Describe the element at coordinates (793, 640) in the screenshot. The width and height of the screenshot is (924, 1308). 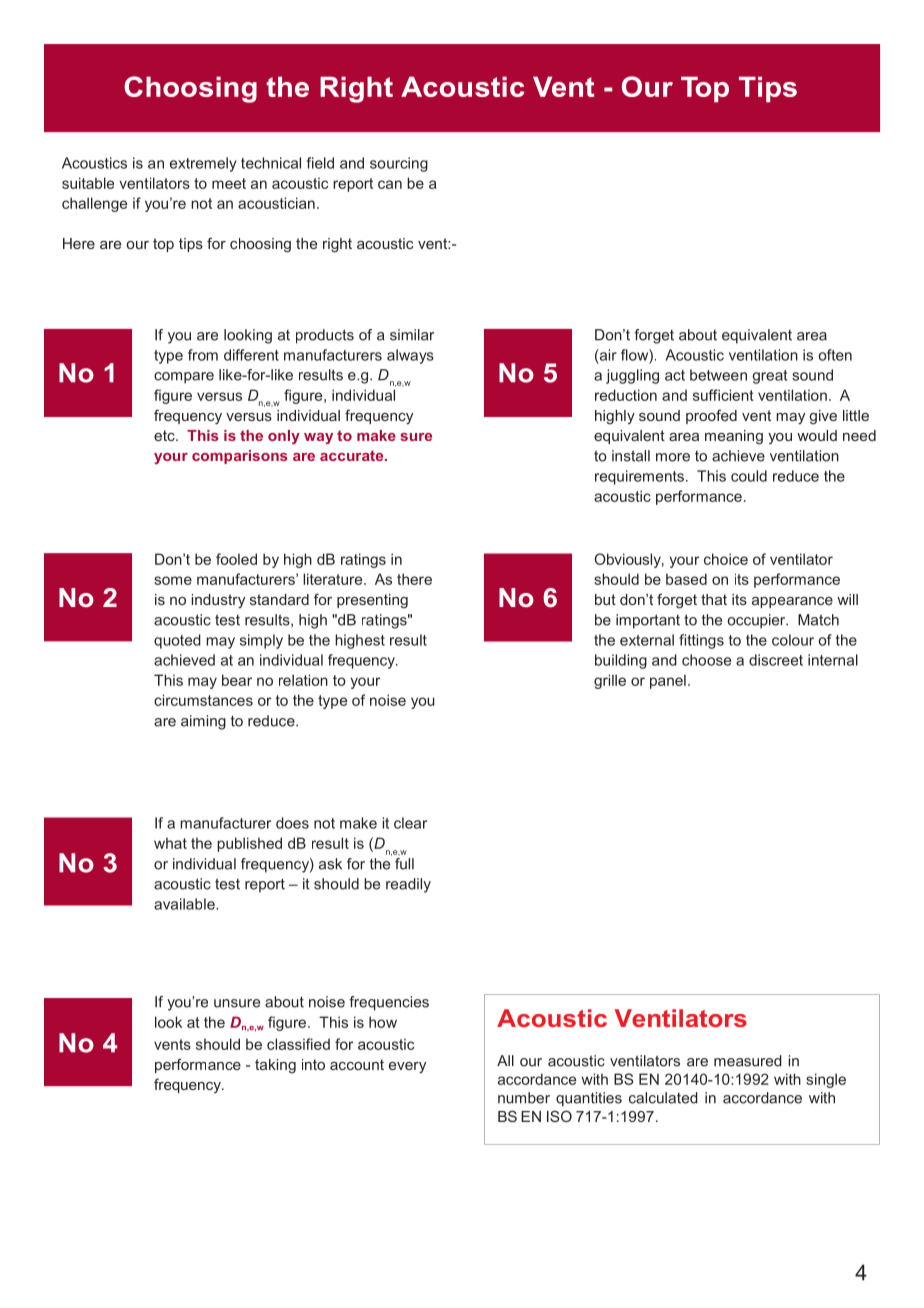
I see `colour` at that location.
